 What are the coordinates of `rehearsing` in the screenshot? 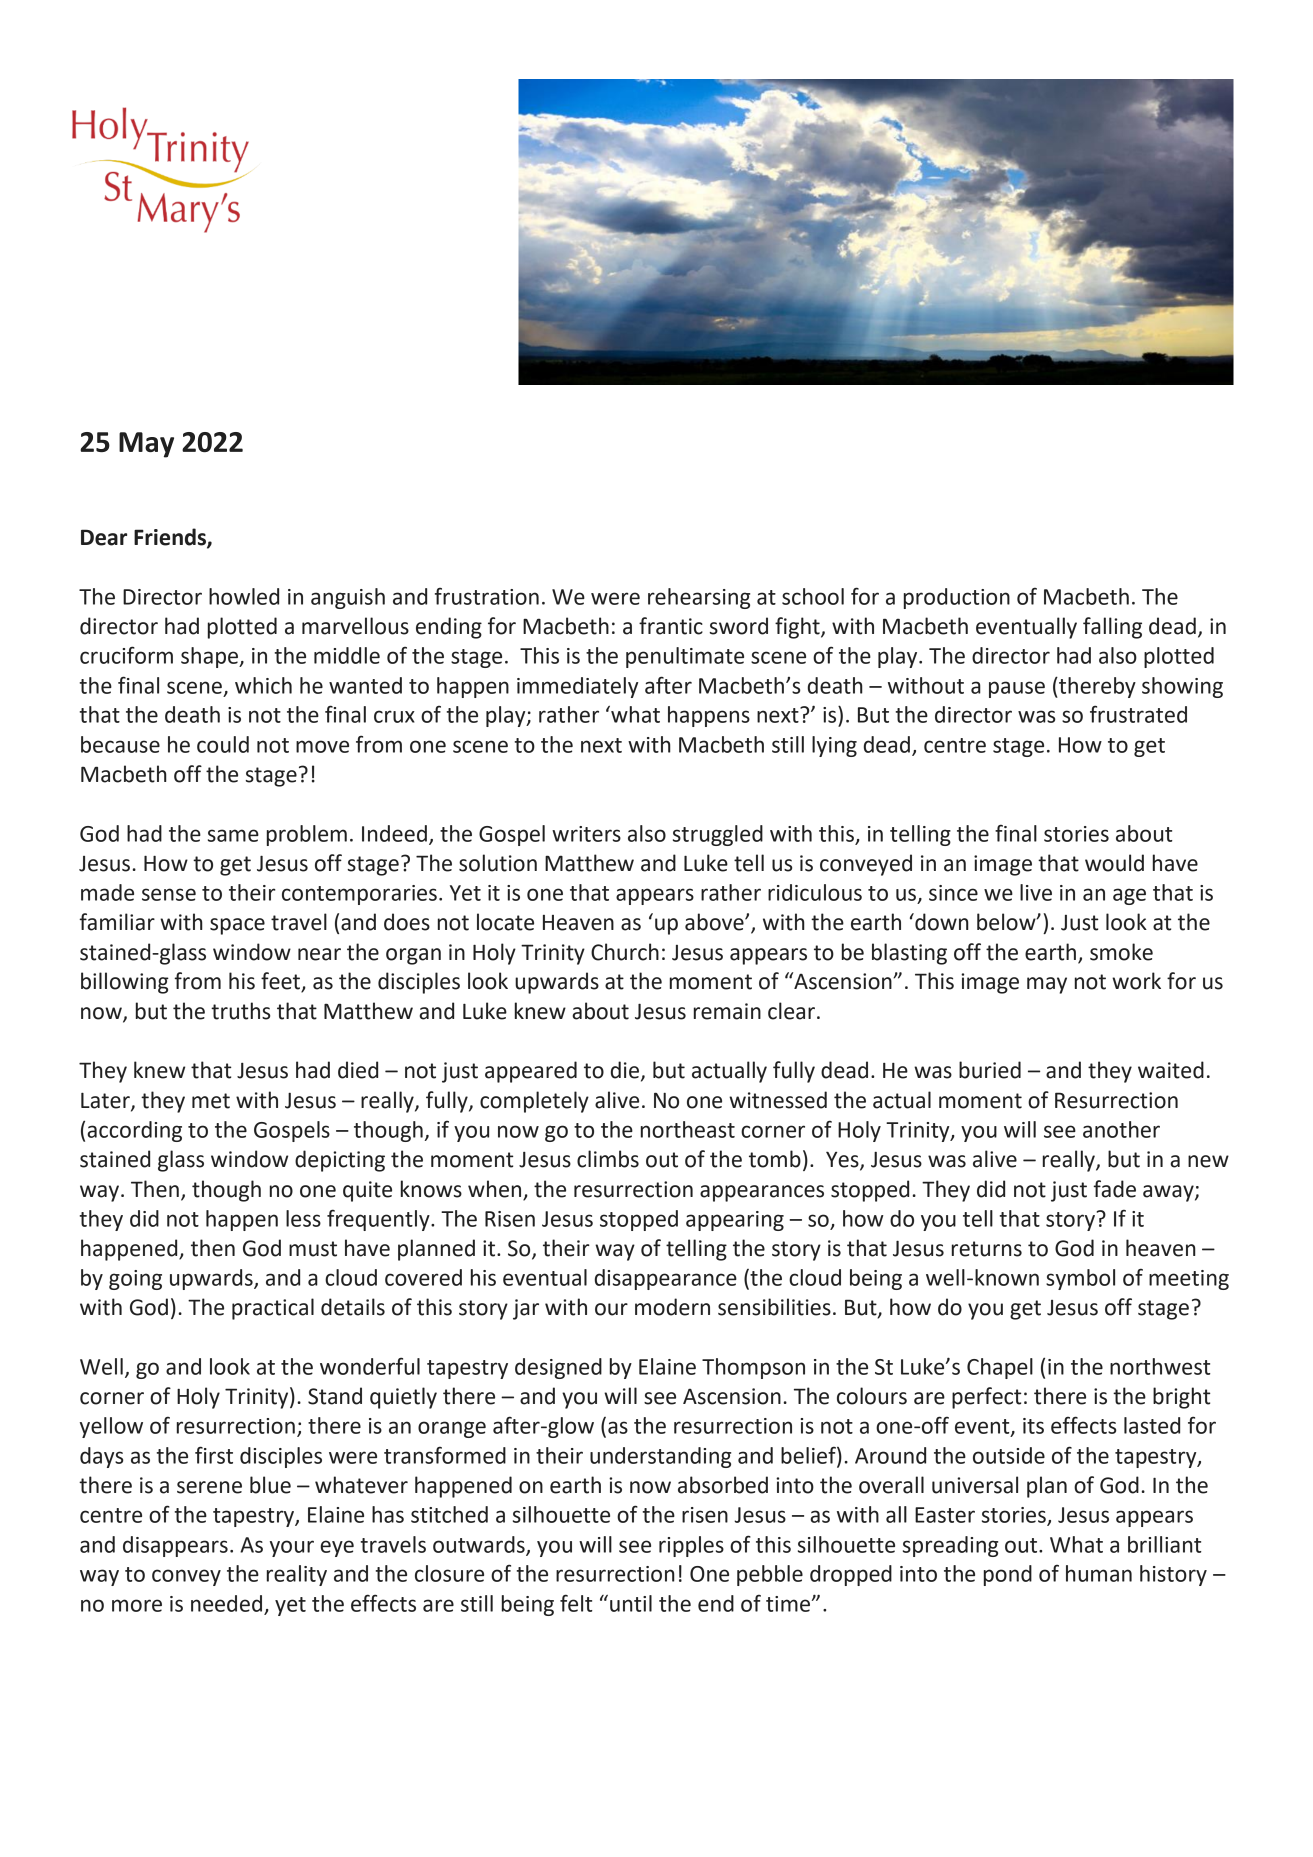 It's located at (699, 598).
